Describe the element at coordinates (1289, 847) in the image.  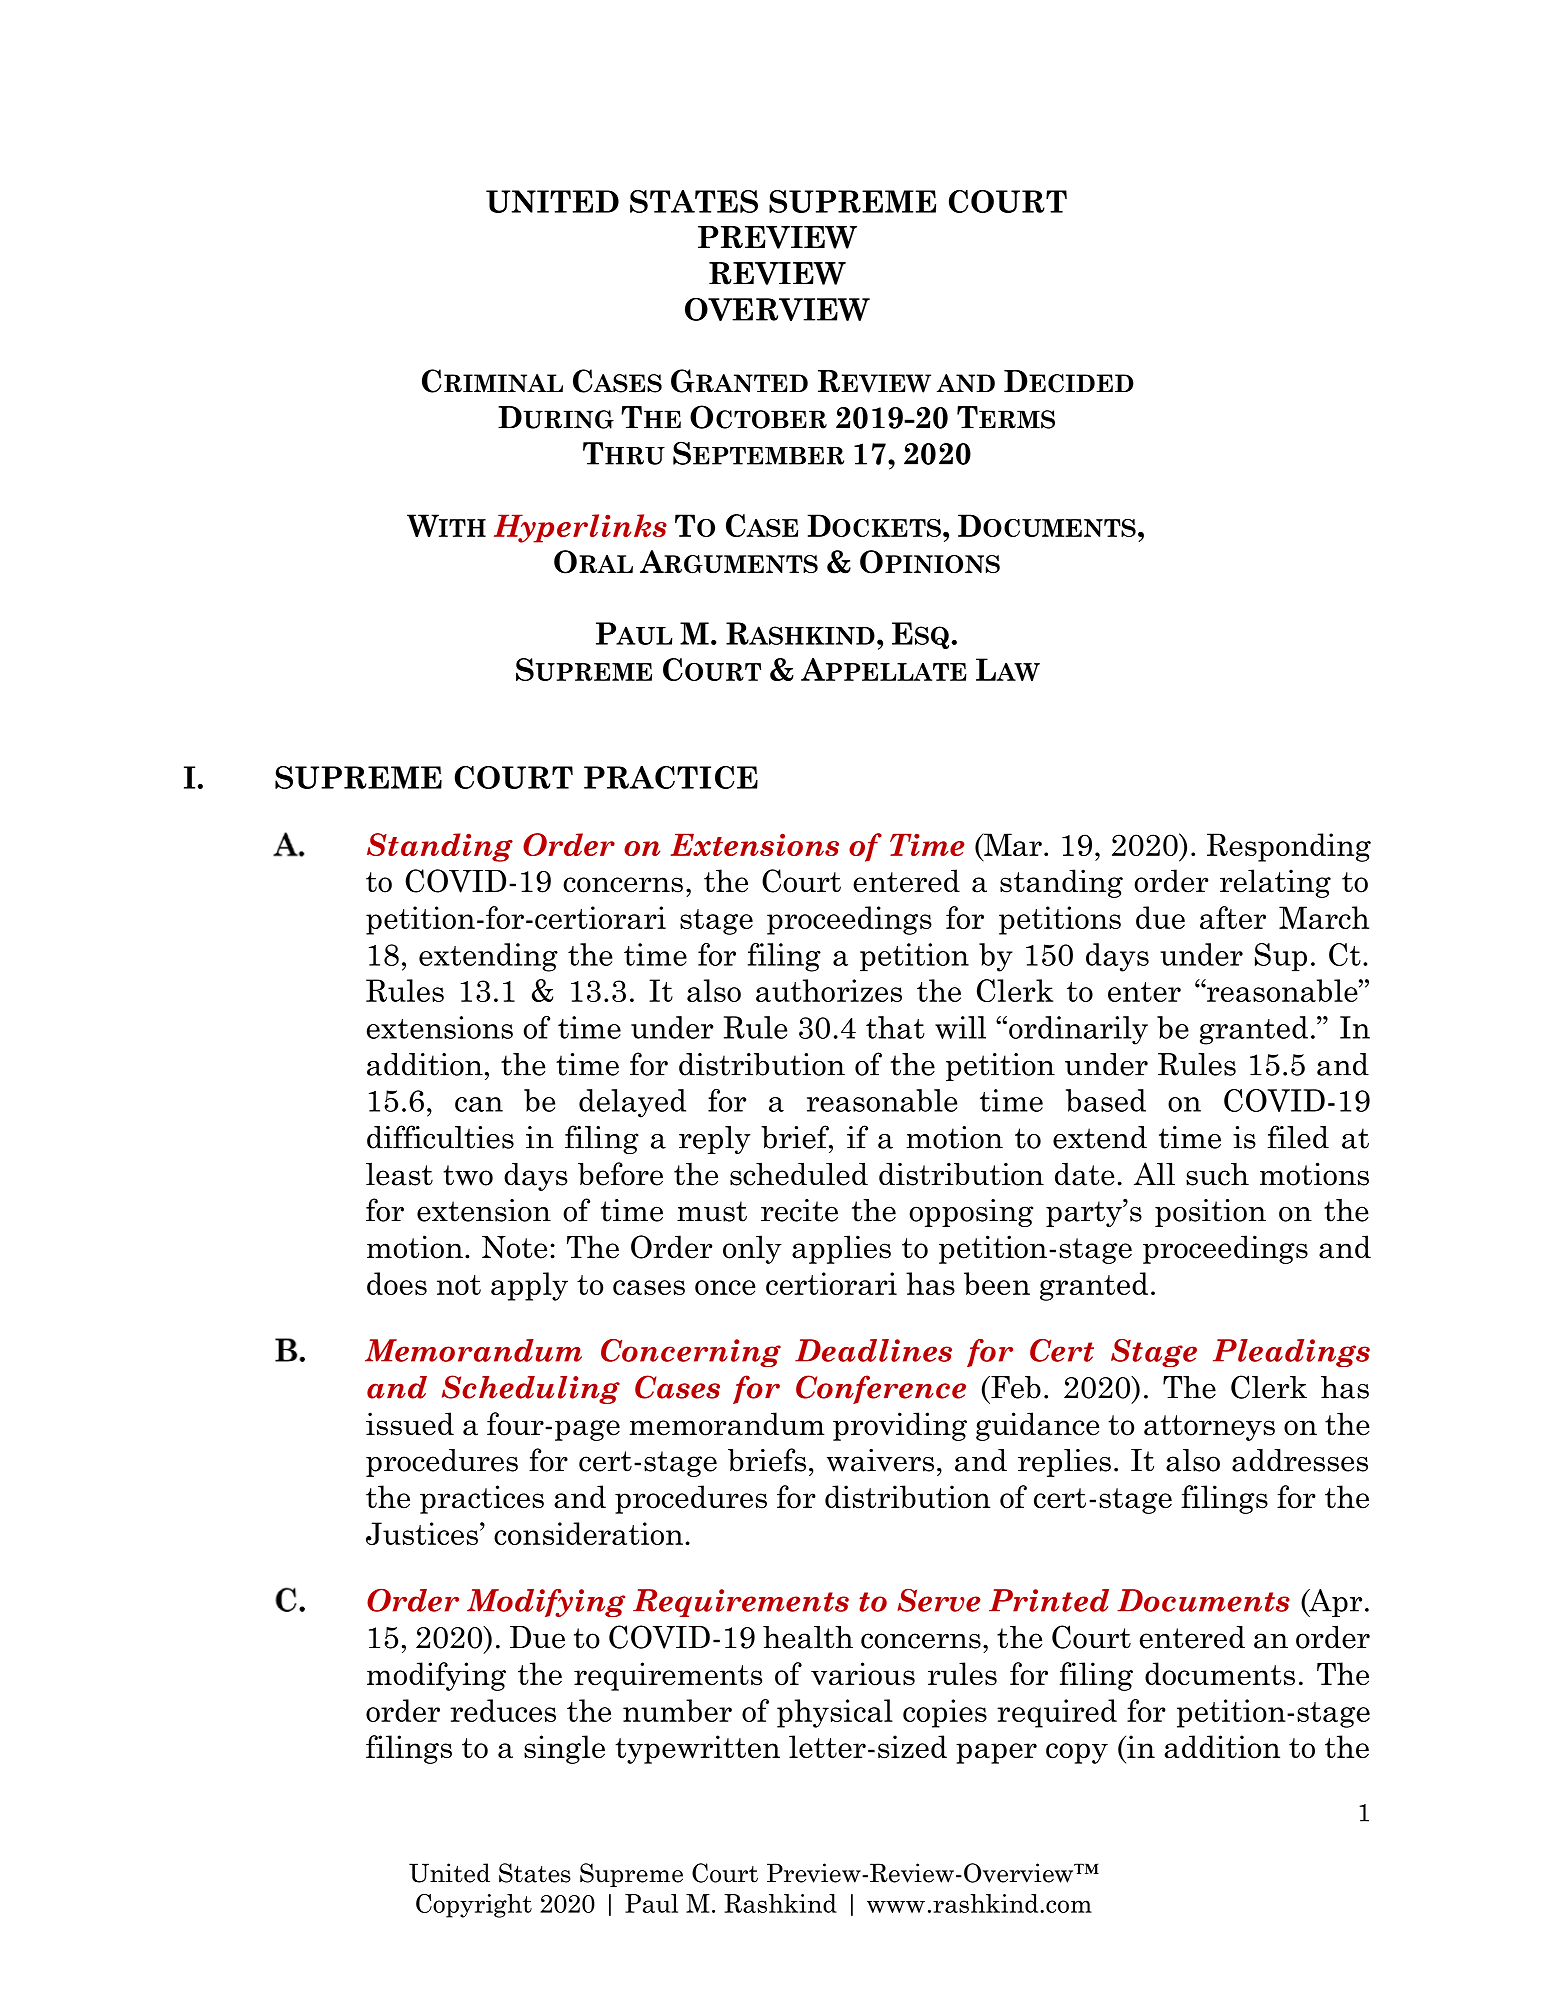
I see `Responding` at that location.
